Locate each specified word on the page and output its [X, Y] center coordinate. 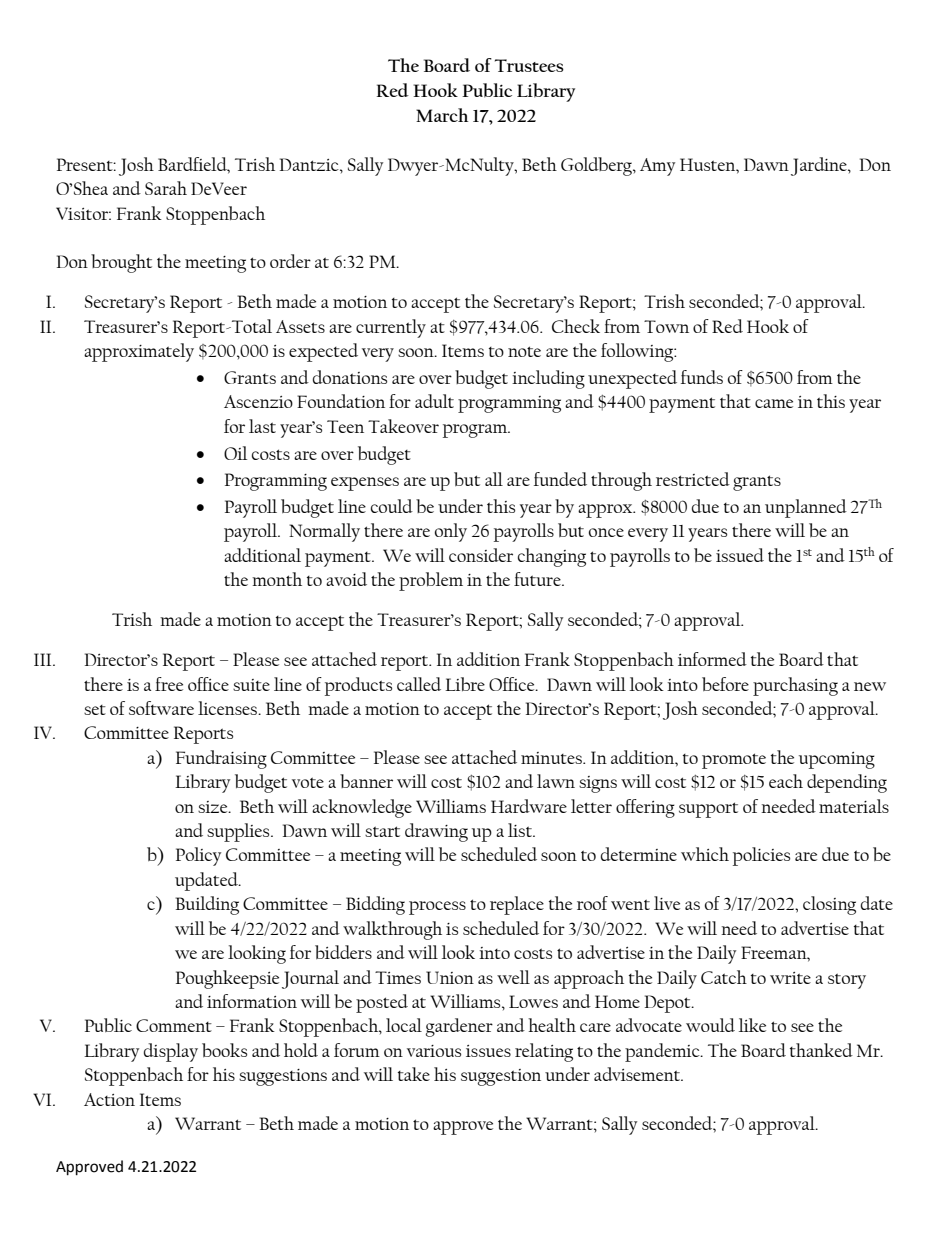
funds [702, 377]
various [434, 1051]
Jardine [820, 166]
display [171, 1052]
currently [391, 328]
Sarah [166, 188]
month [277, 579]
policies [761, 856]
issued [740, 555]
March [442, 115]
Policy [198, 856]
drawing [436, 832]
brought [121, 263]
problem [431, 581]
